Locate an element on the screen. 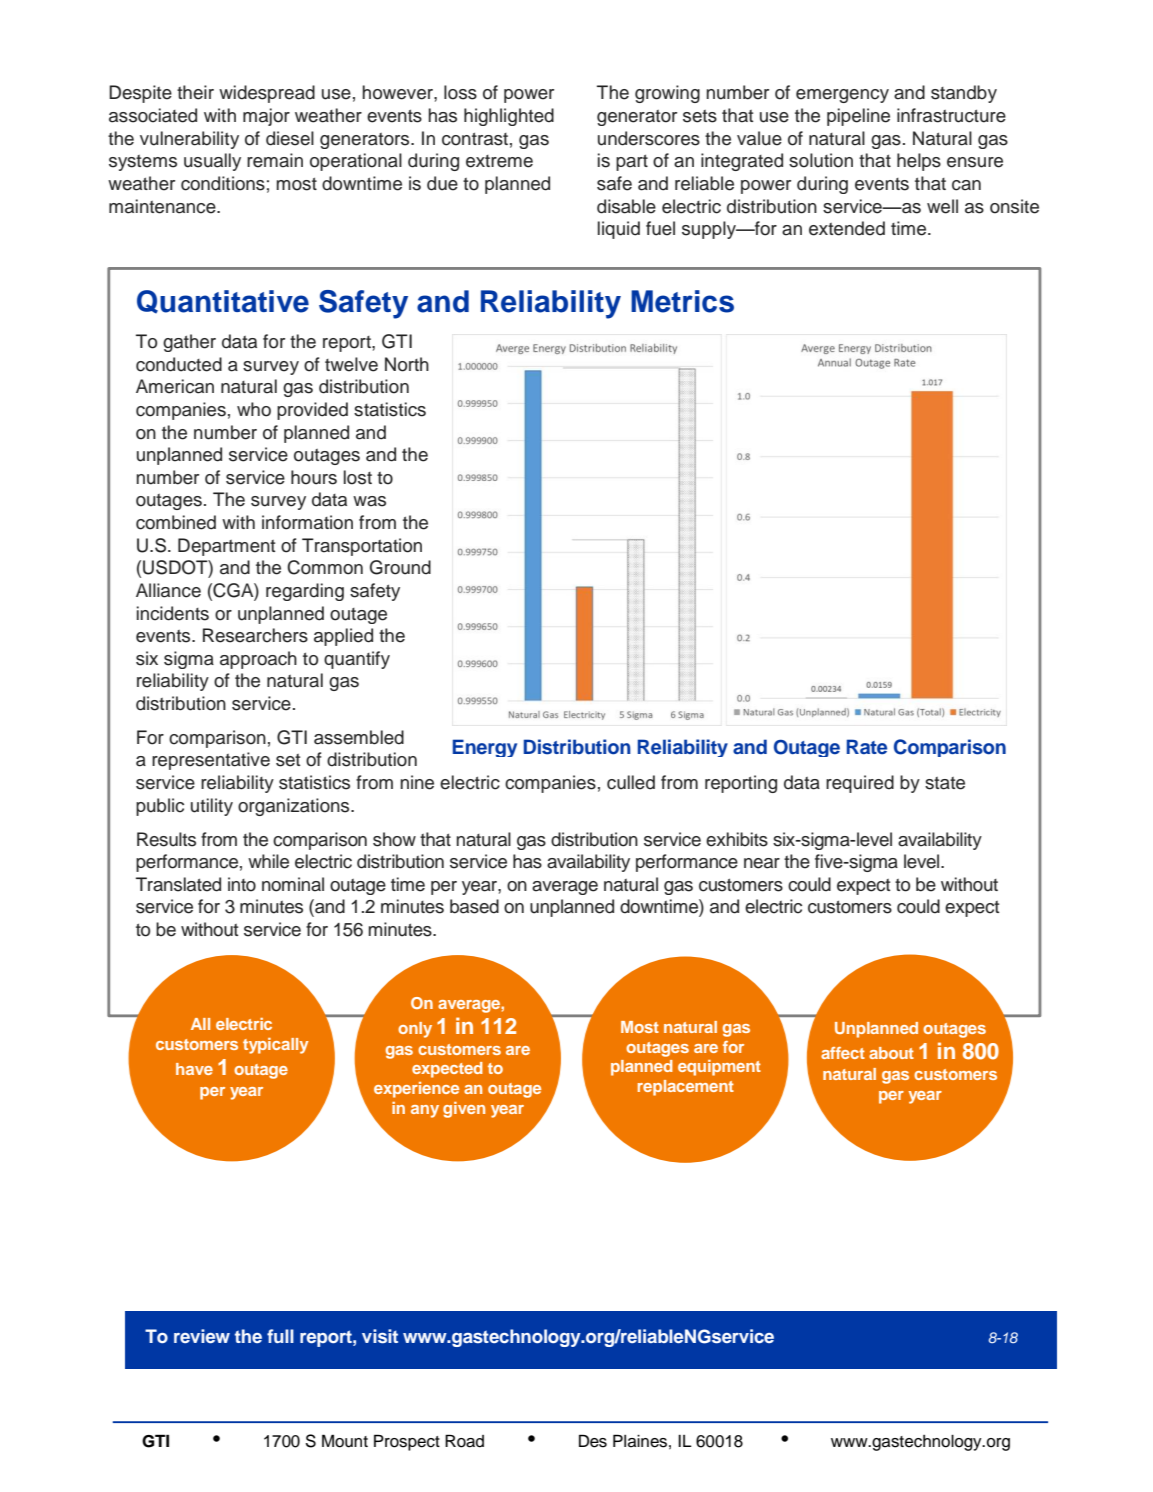 The width and height of the screenshot is (1153, 1492). culled is located at coordinates (631, 782).
